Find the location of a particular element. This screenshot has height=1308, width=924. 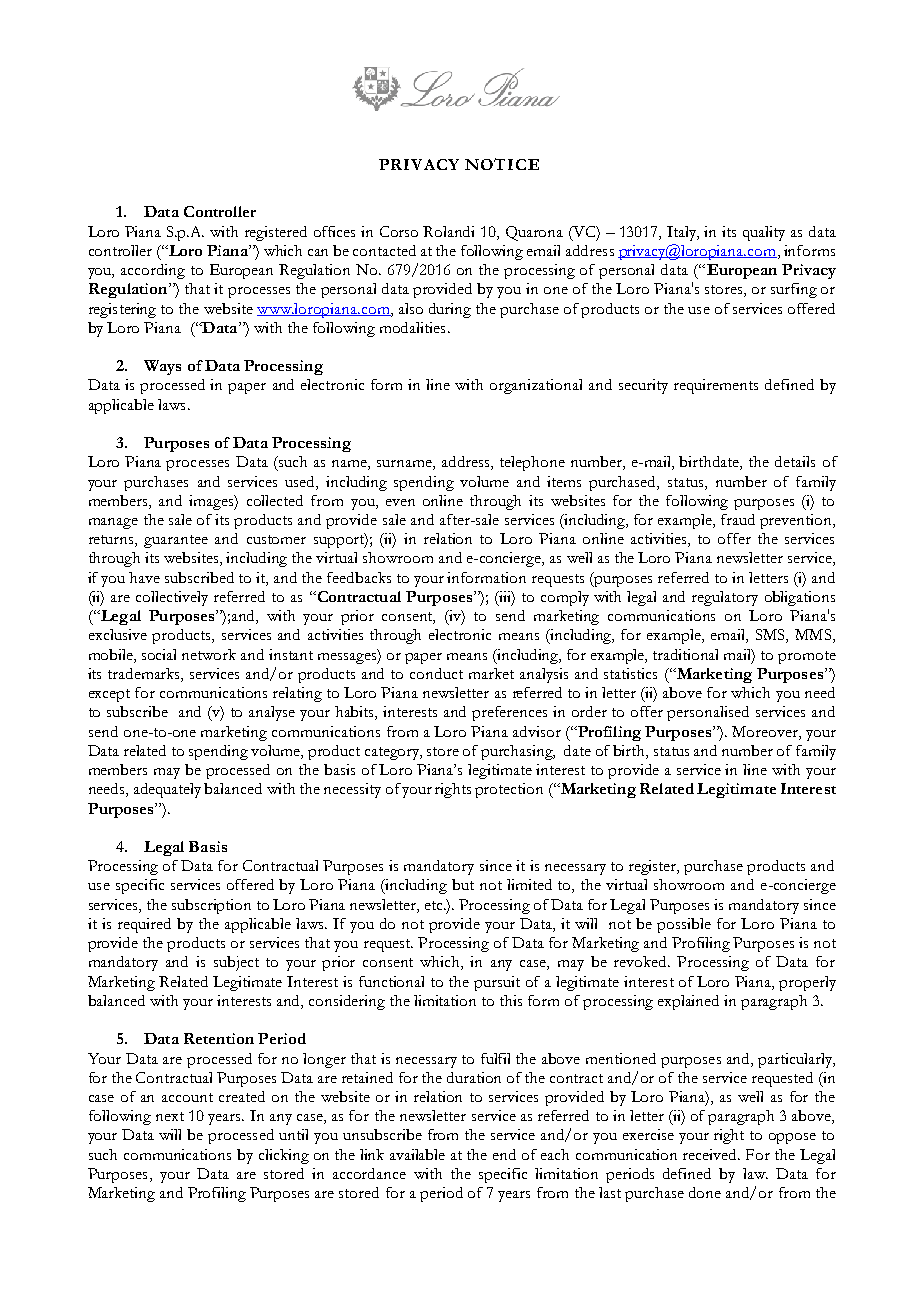

next is located at coordinates (170, 1116).
